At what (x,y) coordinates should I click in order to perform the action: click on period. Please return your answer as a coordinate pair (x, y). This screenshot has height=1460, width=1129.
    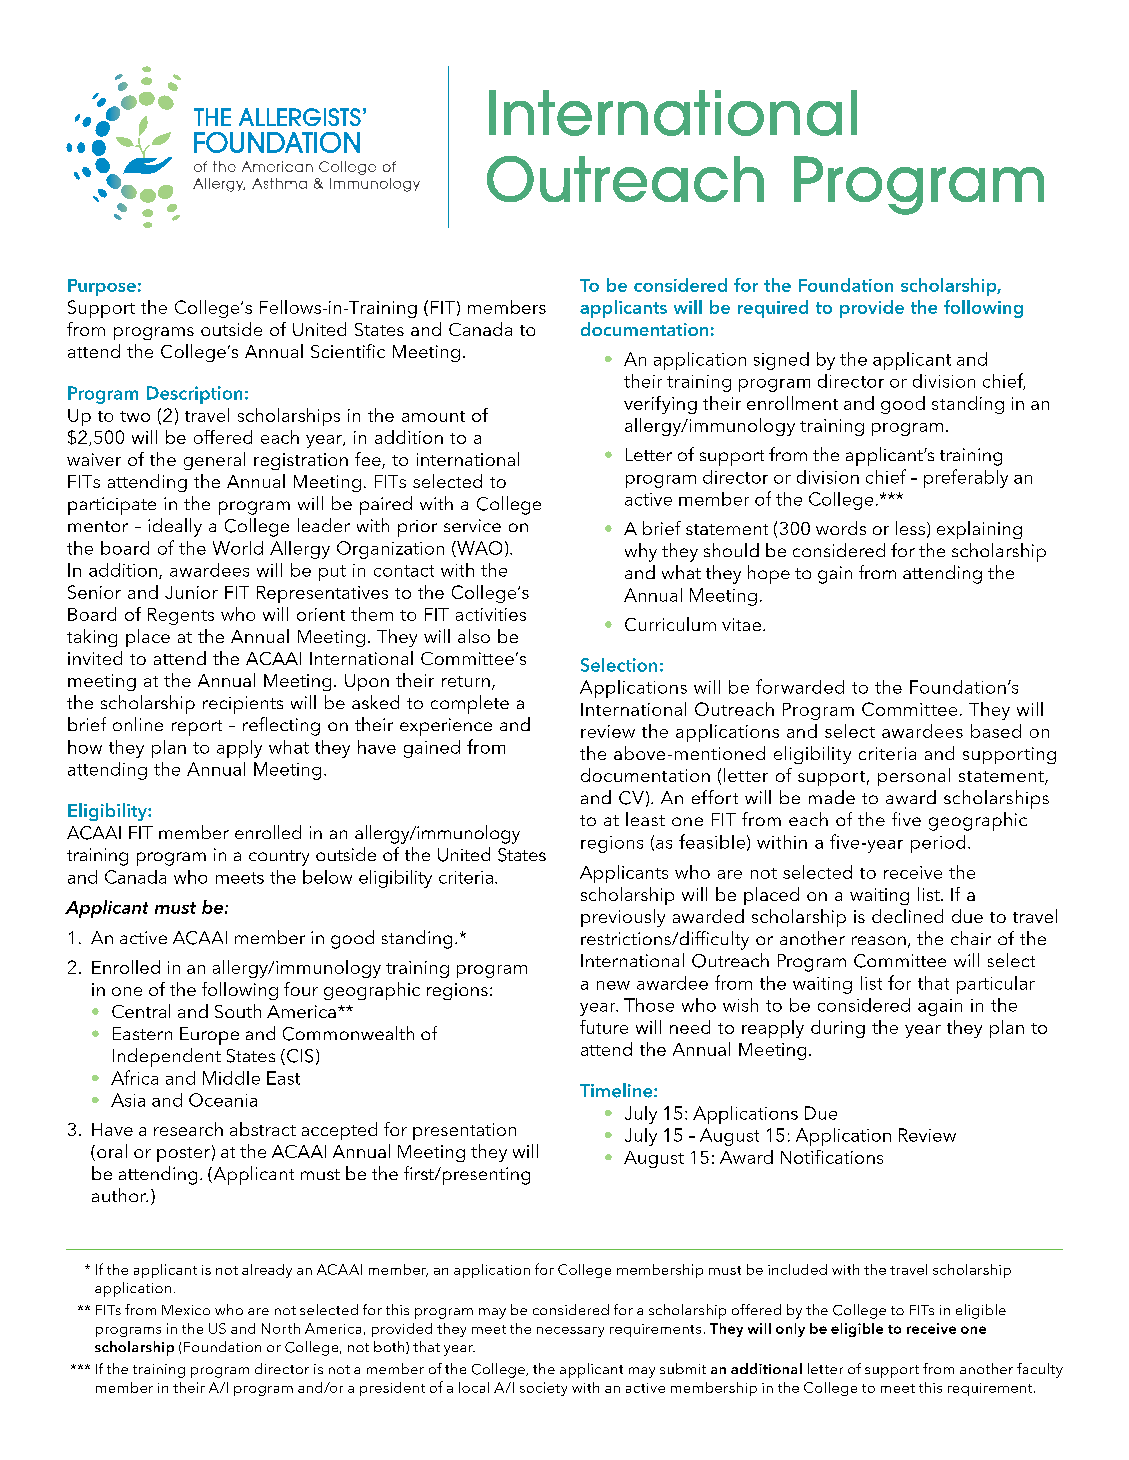
    Looking at the image, I should click on (938, 844).
